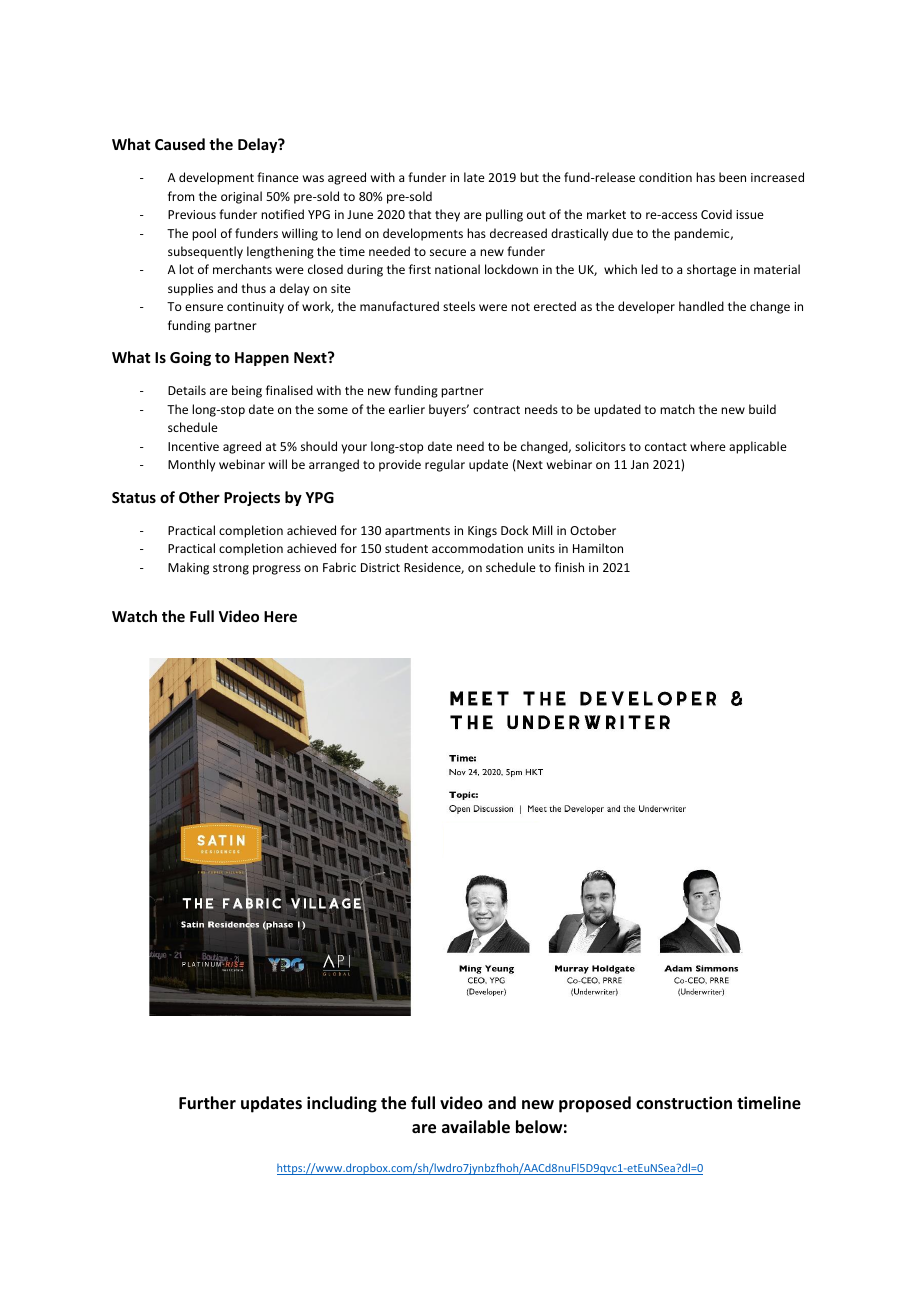 This page has height=1308, width=924. Describe the element at coordinates (595, 1104) in the page. I see `proposed` at that location.
